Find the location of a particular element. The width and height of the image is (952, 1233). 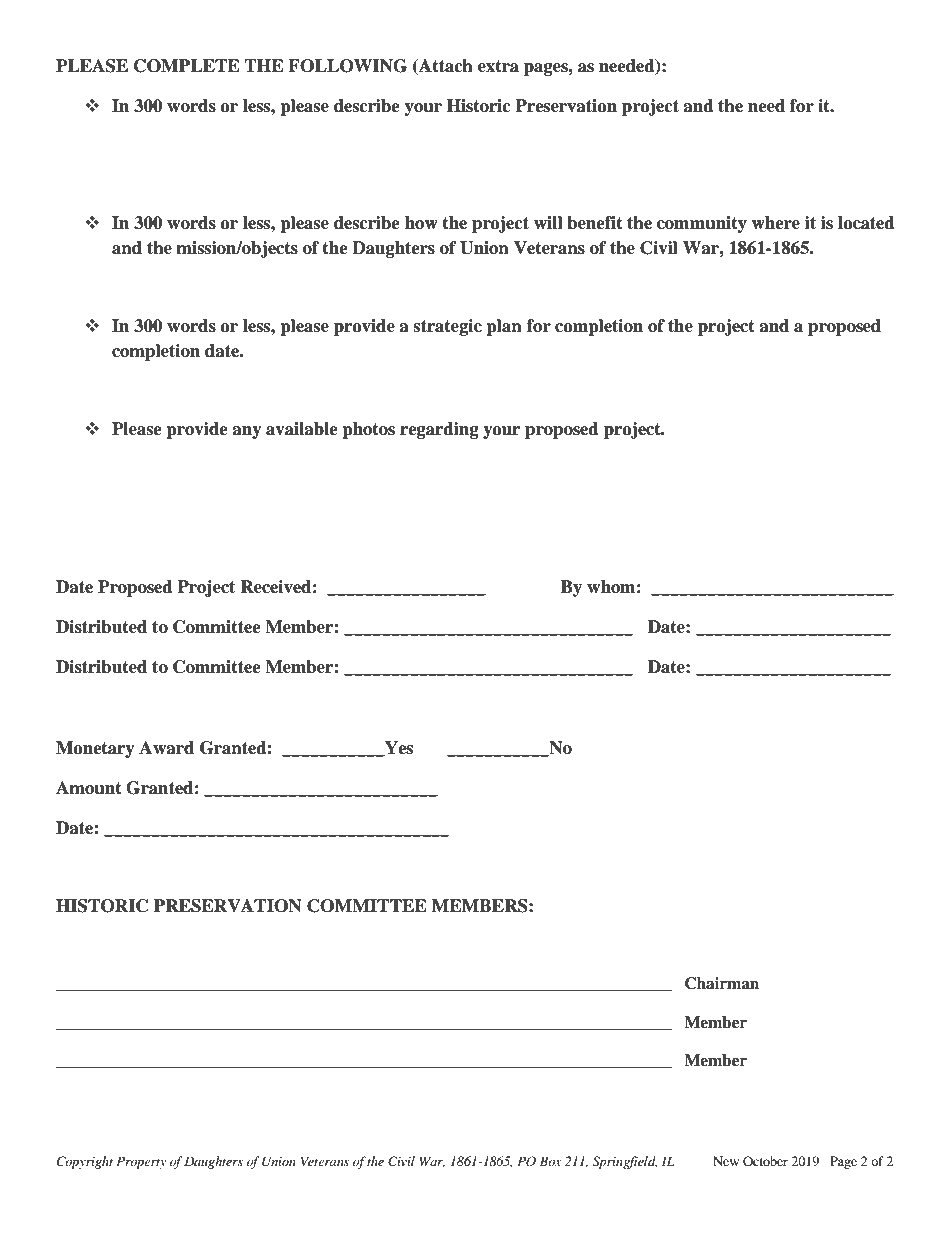

October is located at coordinates (765, 1161).
